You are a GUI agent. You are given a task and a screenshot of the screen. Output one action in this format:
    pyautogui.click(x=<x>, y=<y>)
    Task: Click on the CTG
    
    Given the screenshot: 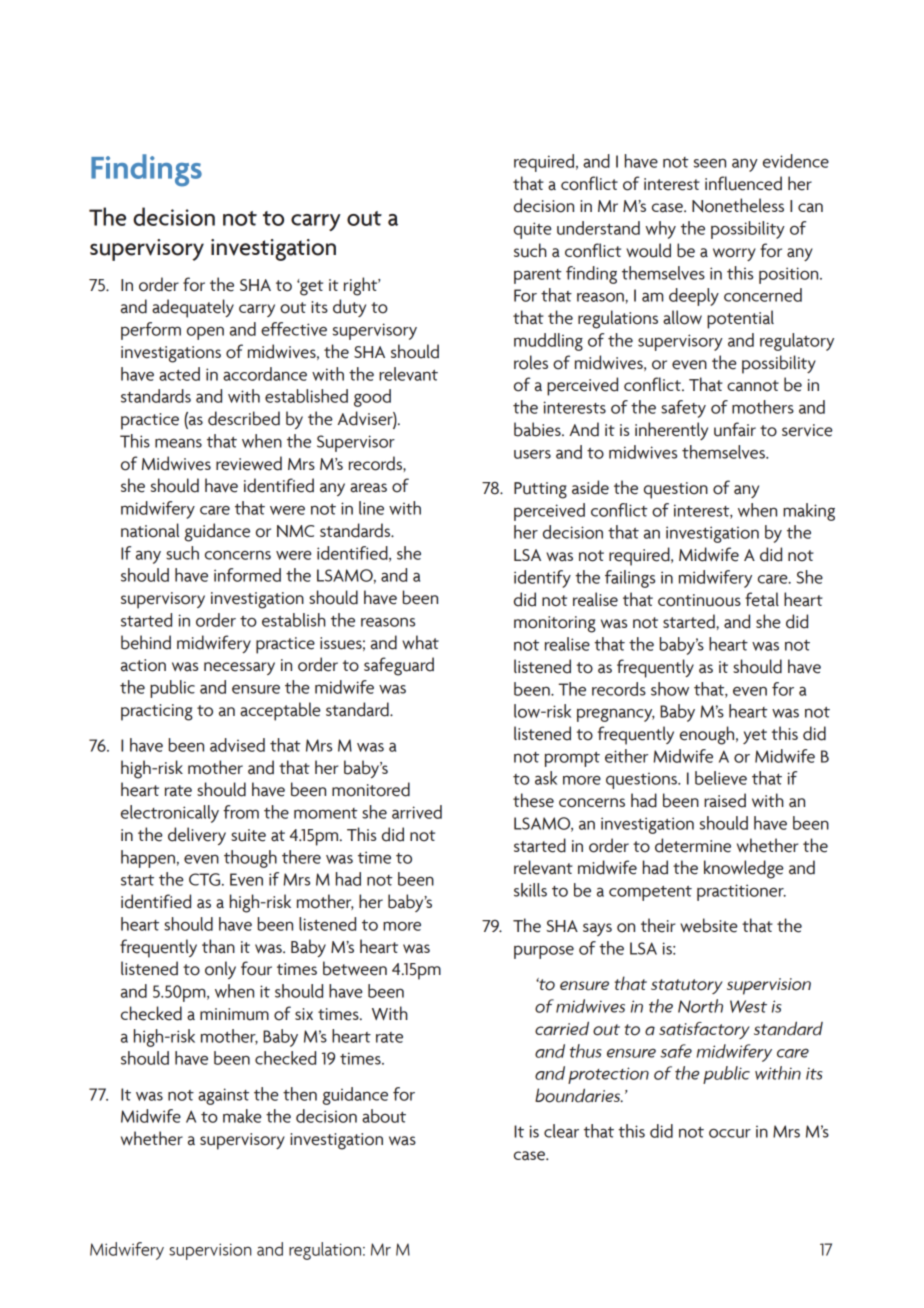 What is the action you would take?
    pyautogui.click(x=206, y=879)
